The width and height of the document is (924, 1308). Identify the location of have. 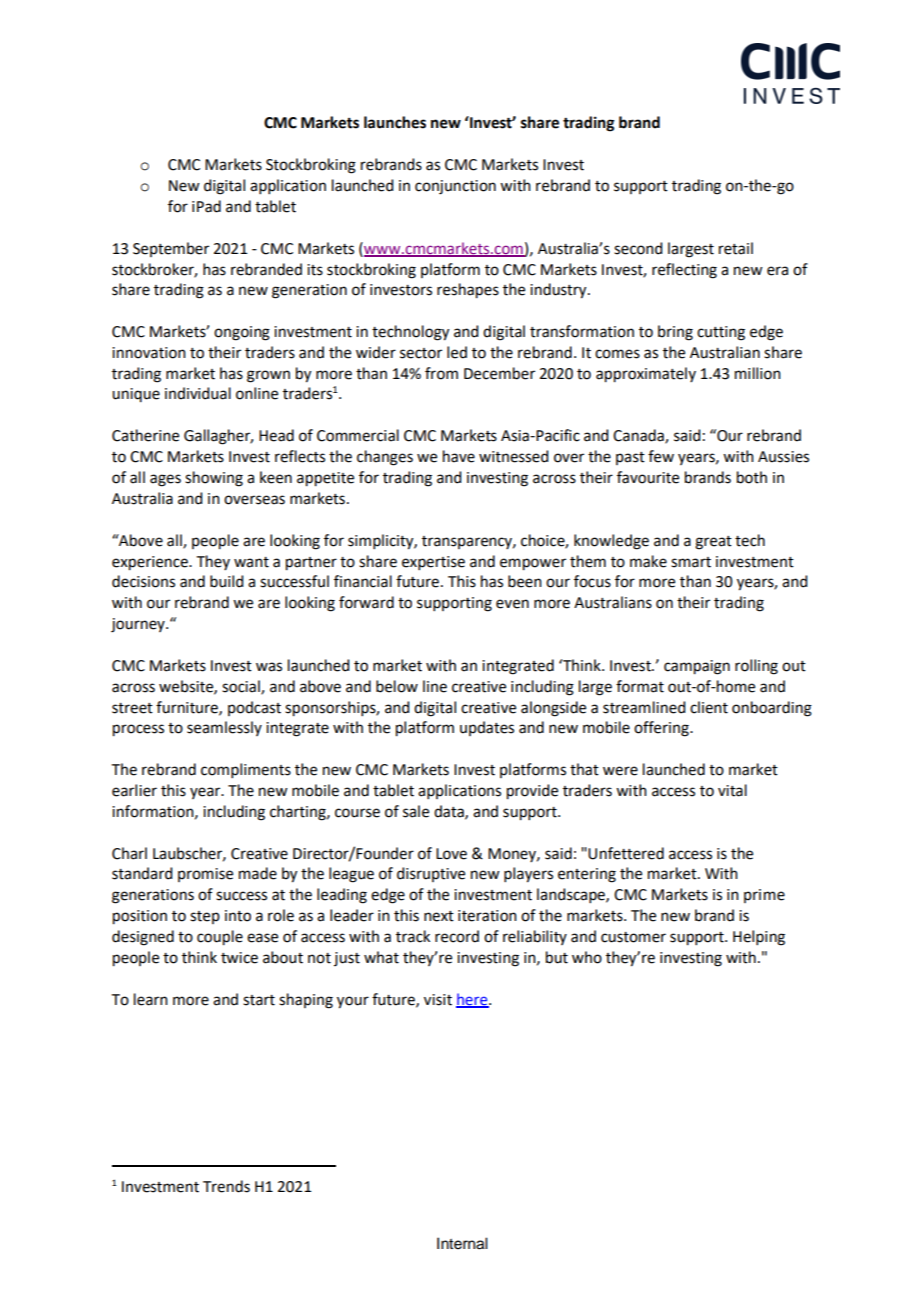
(459, 456).
